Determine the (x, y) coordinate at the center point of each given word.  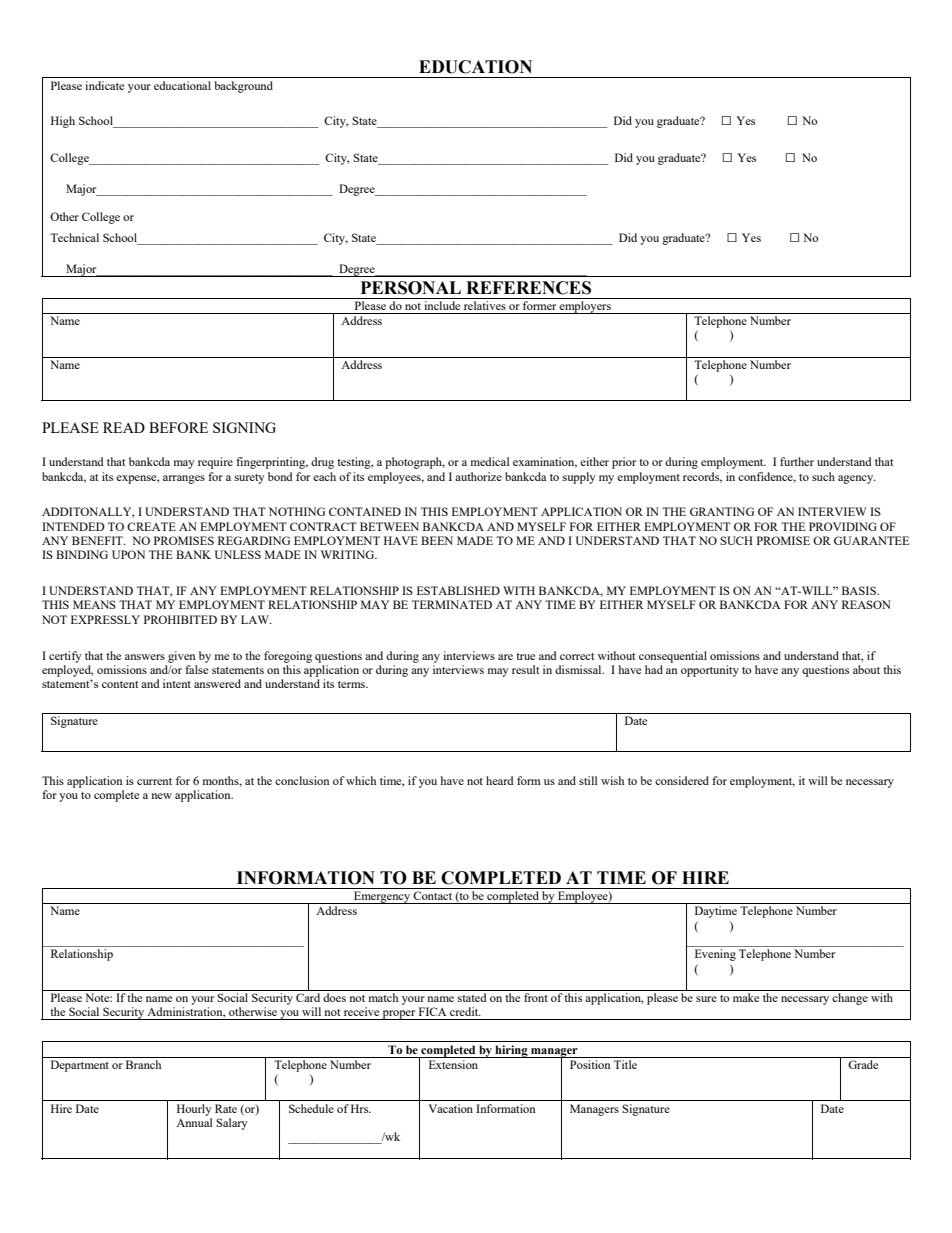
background (244, 87)
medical (490, 461)
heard (500, 780)
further (797, 461)
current (154, 781)
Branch (143, 1064)
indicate (104, 85)
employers (585, 307)
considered (682, 780)
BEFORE (178, 427)
